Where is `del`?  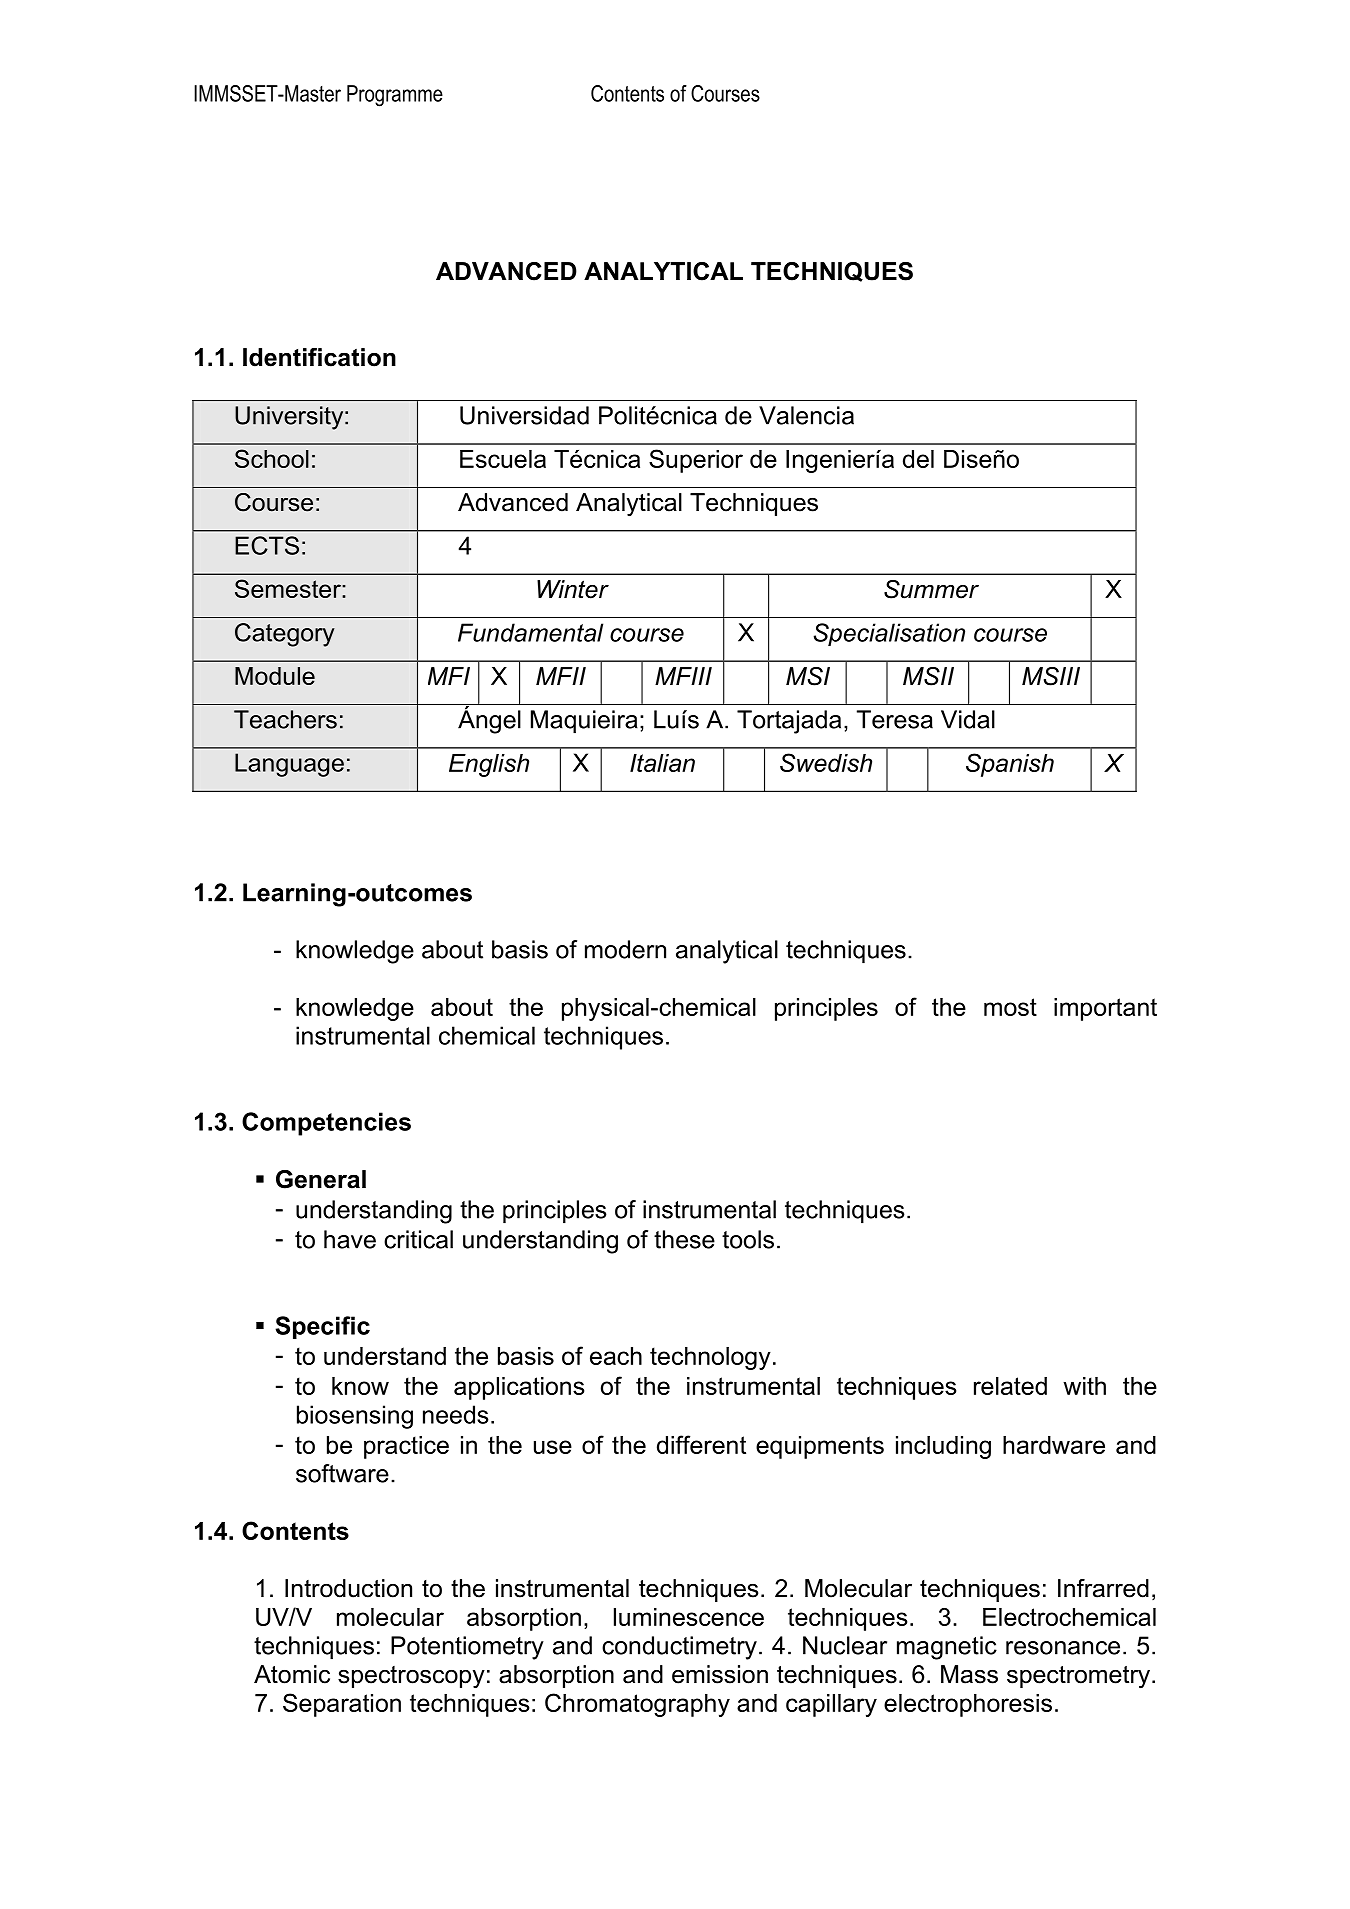 del is located at coordinates (918, 459).
